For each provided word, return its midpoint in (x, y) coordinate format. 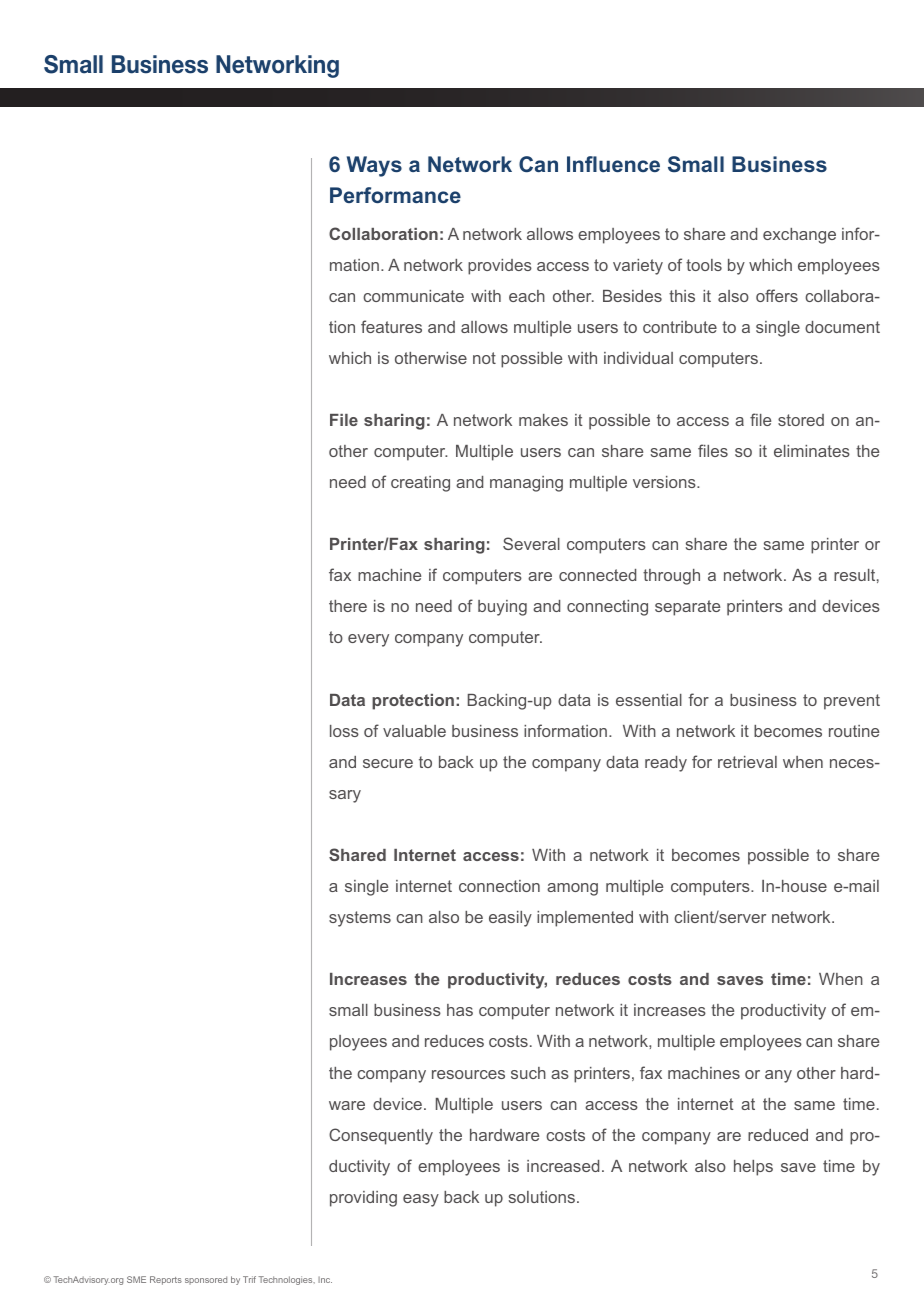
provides (500, 267)
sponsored (206, 1280)
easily (510, 919)
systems (360, 919)
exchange (799, 236)
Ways (374, 166)
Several (531, 543)
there (348, 606)
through (671, 577)
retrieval (747, 762)
